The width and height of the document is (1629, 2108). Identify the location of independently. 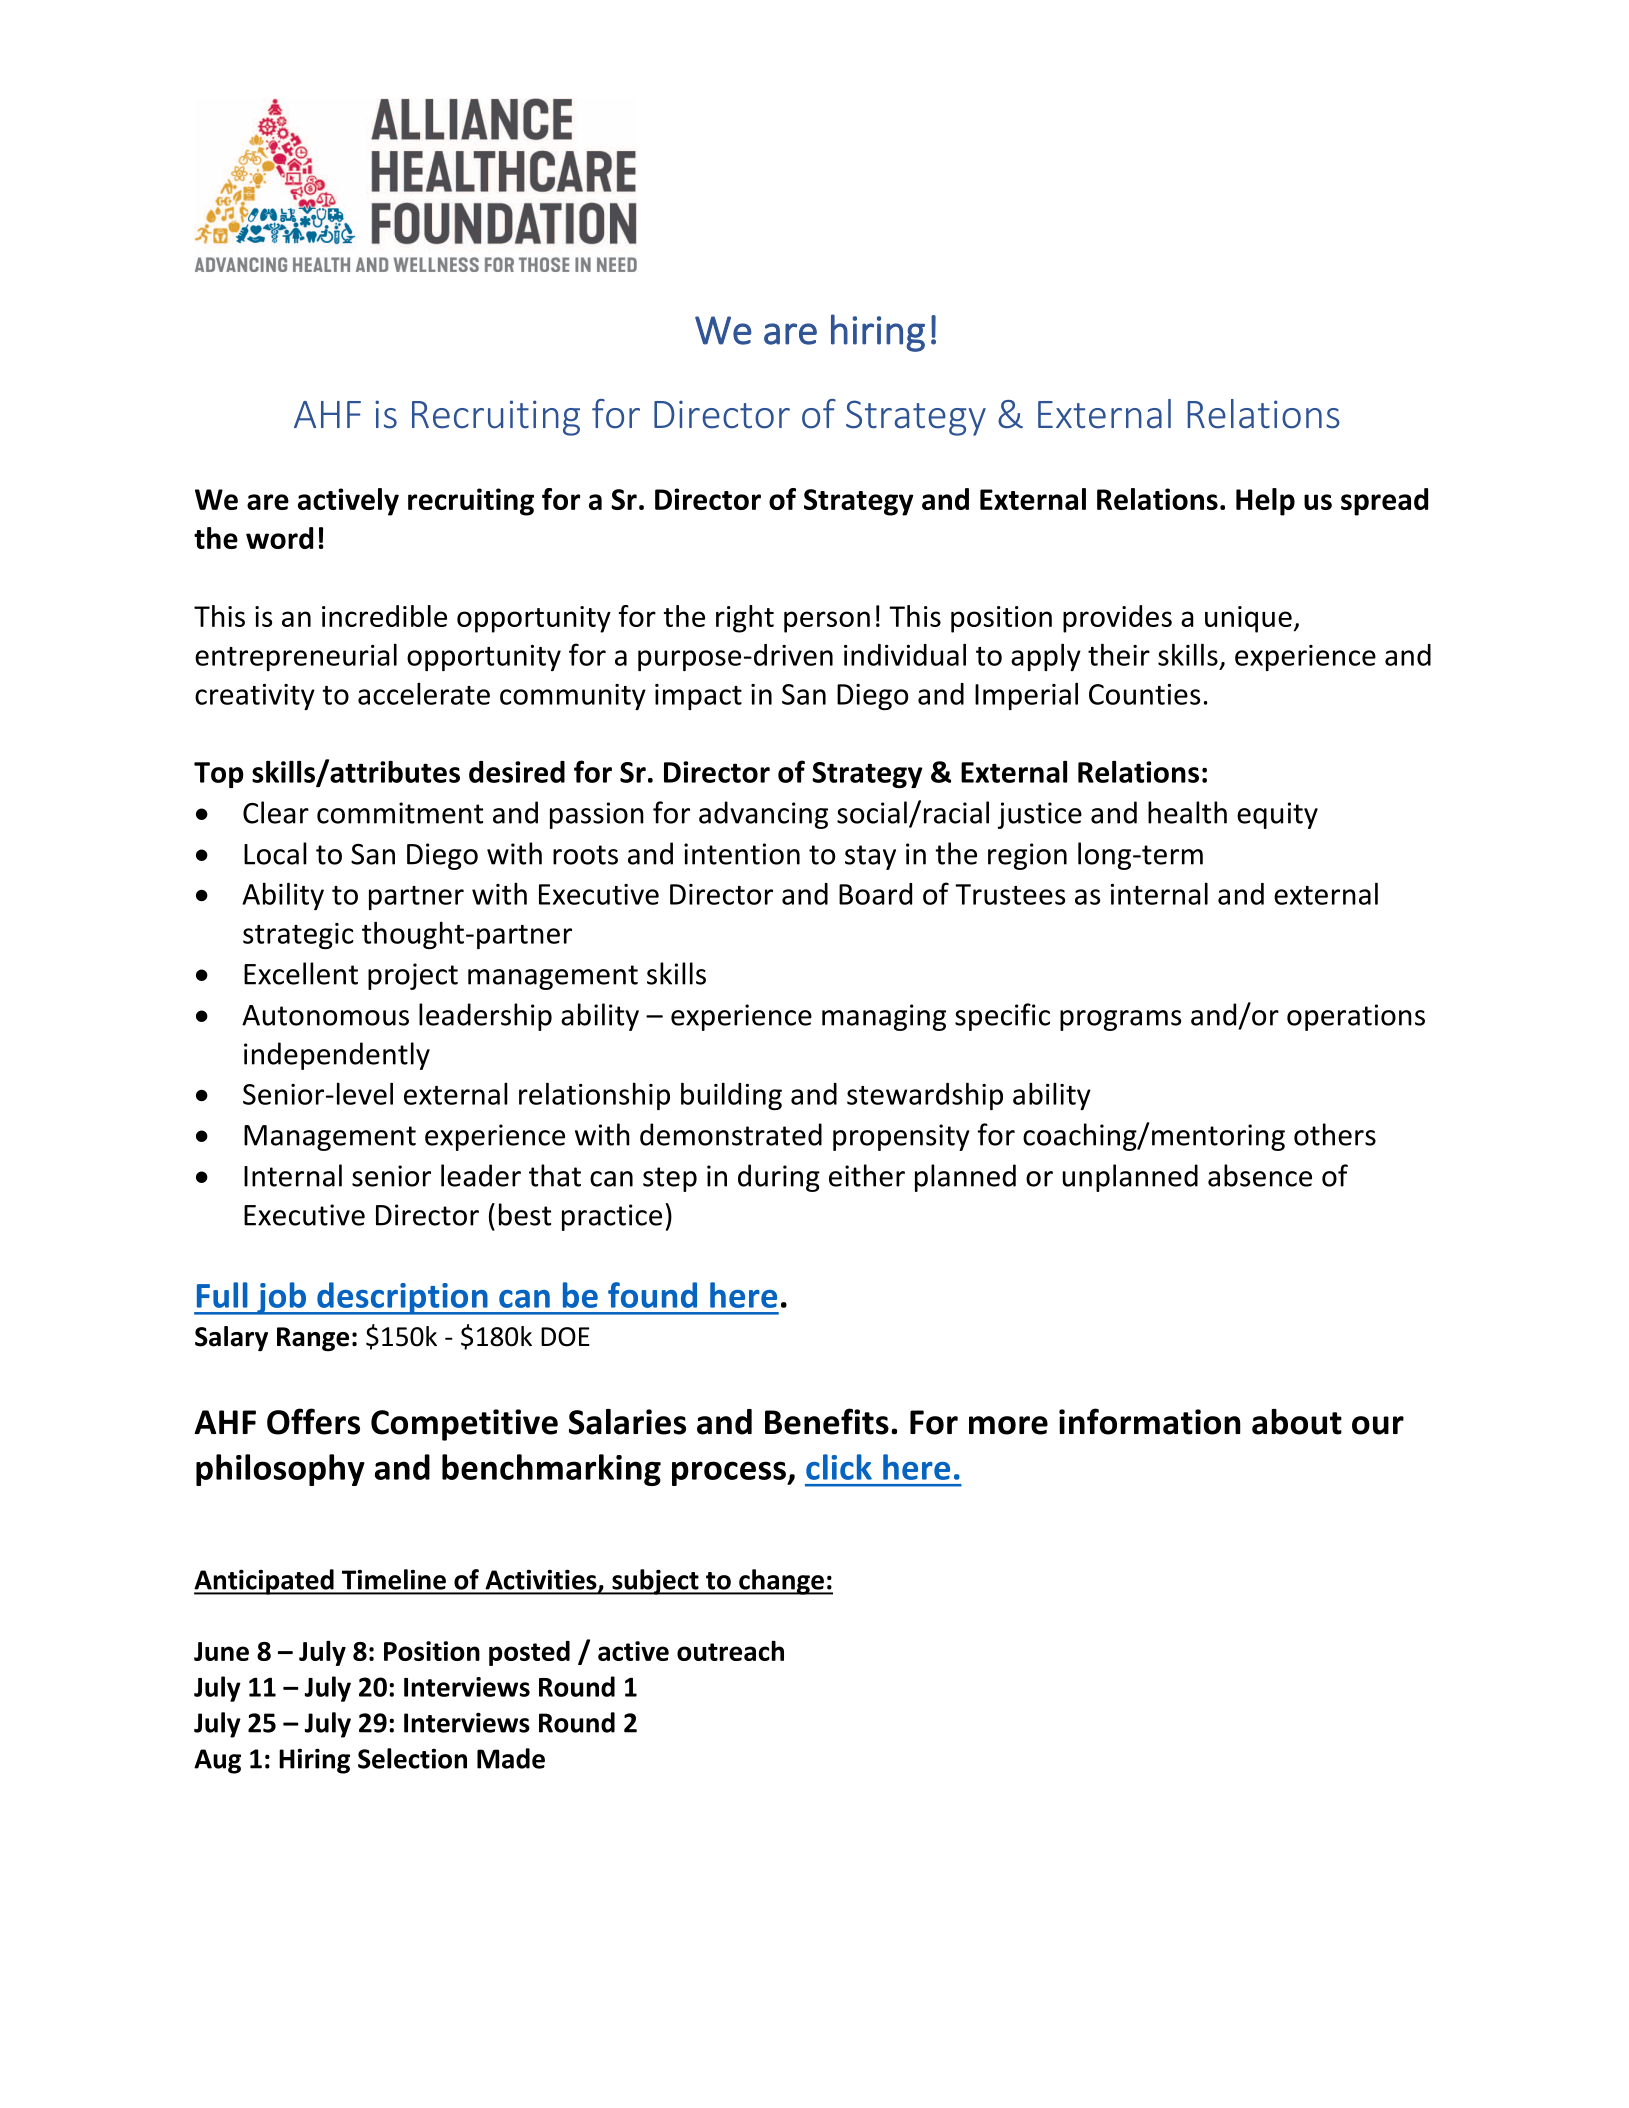
(337, 1056).
